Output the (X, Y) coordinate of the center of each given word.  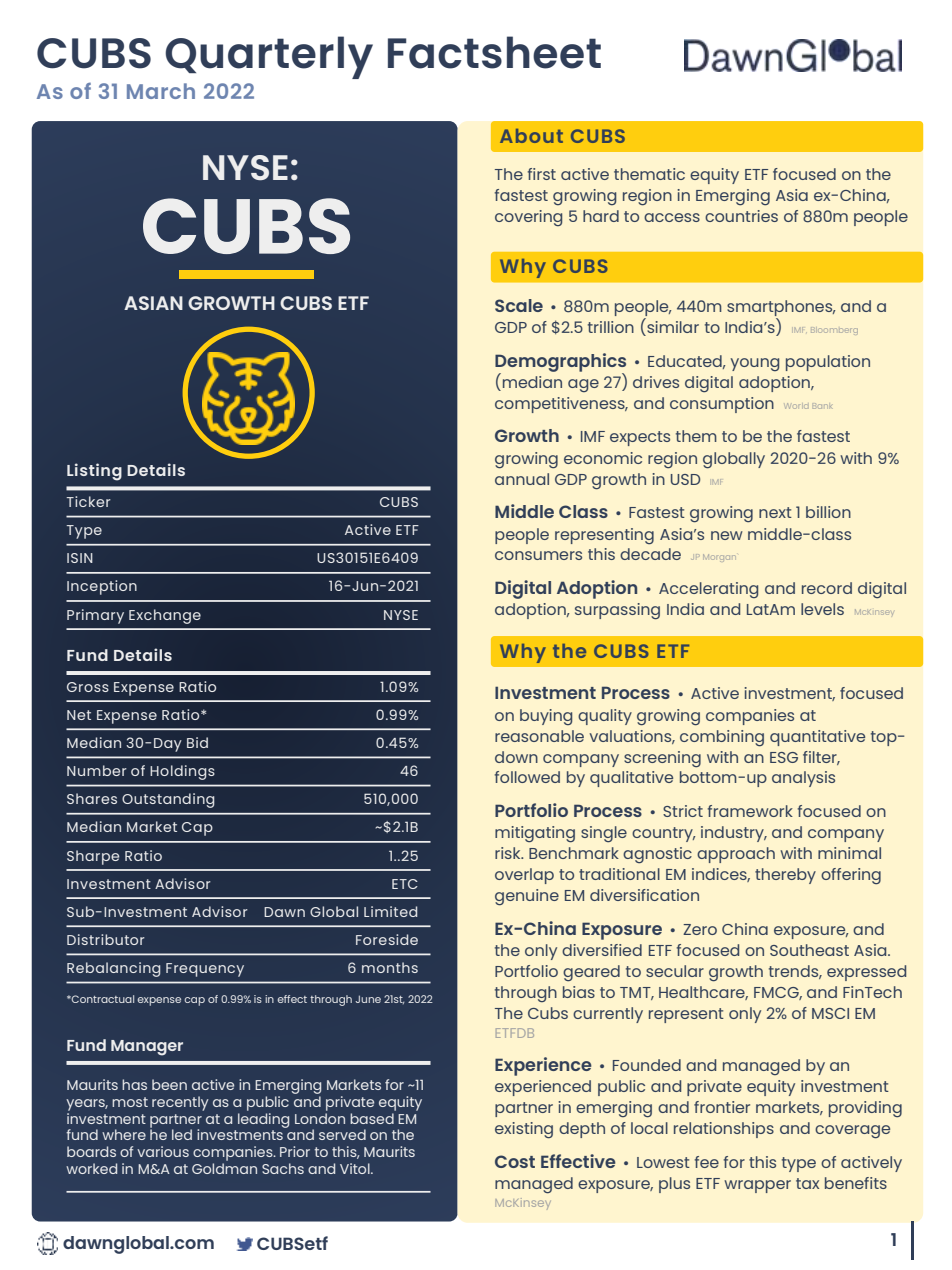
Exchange (165, 616)
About (531, 136)
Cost (515, 1161)
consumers (538, 555)
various (163, 1151)
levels (822, 609)
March (161, 91)
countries (741, 216)
